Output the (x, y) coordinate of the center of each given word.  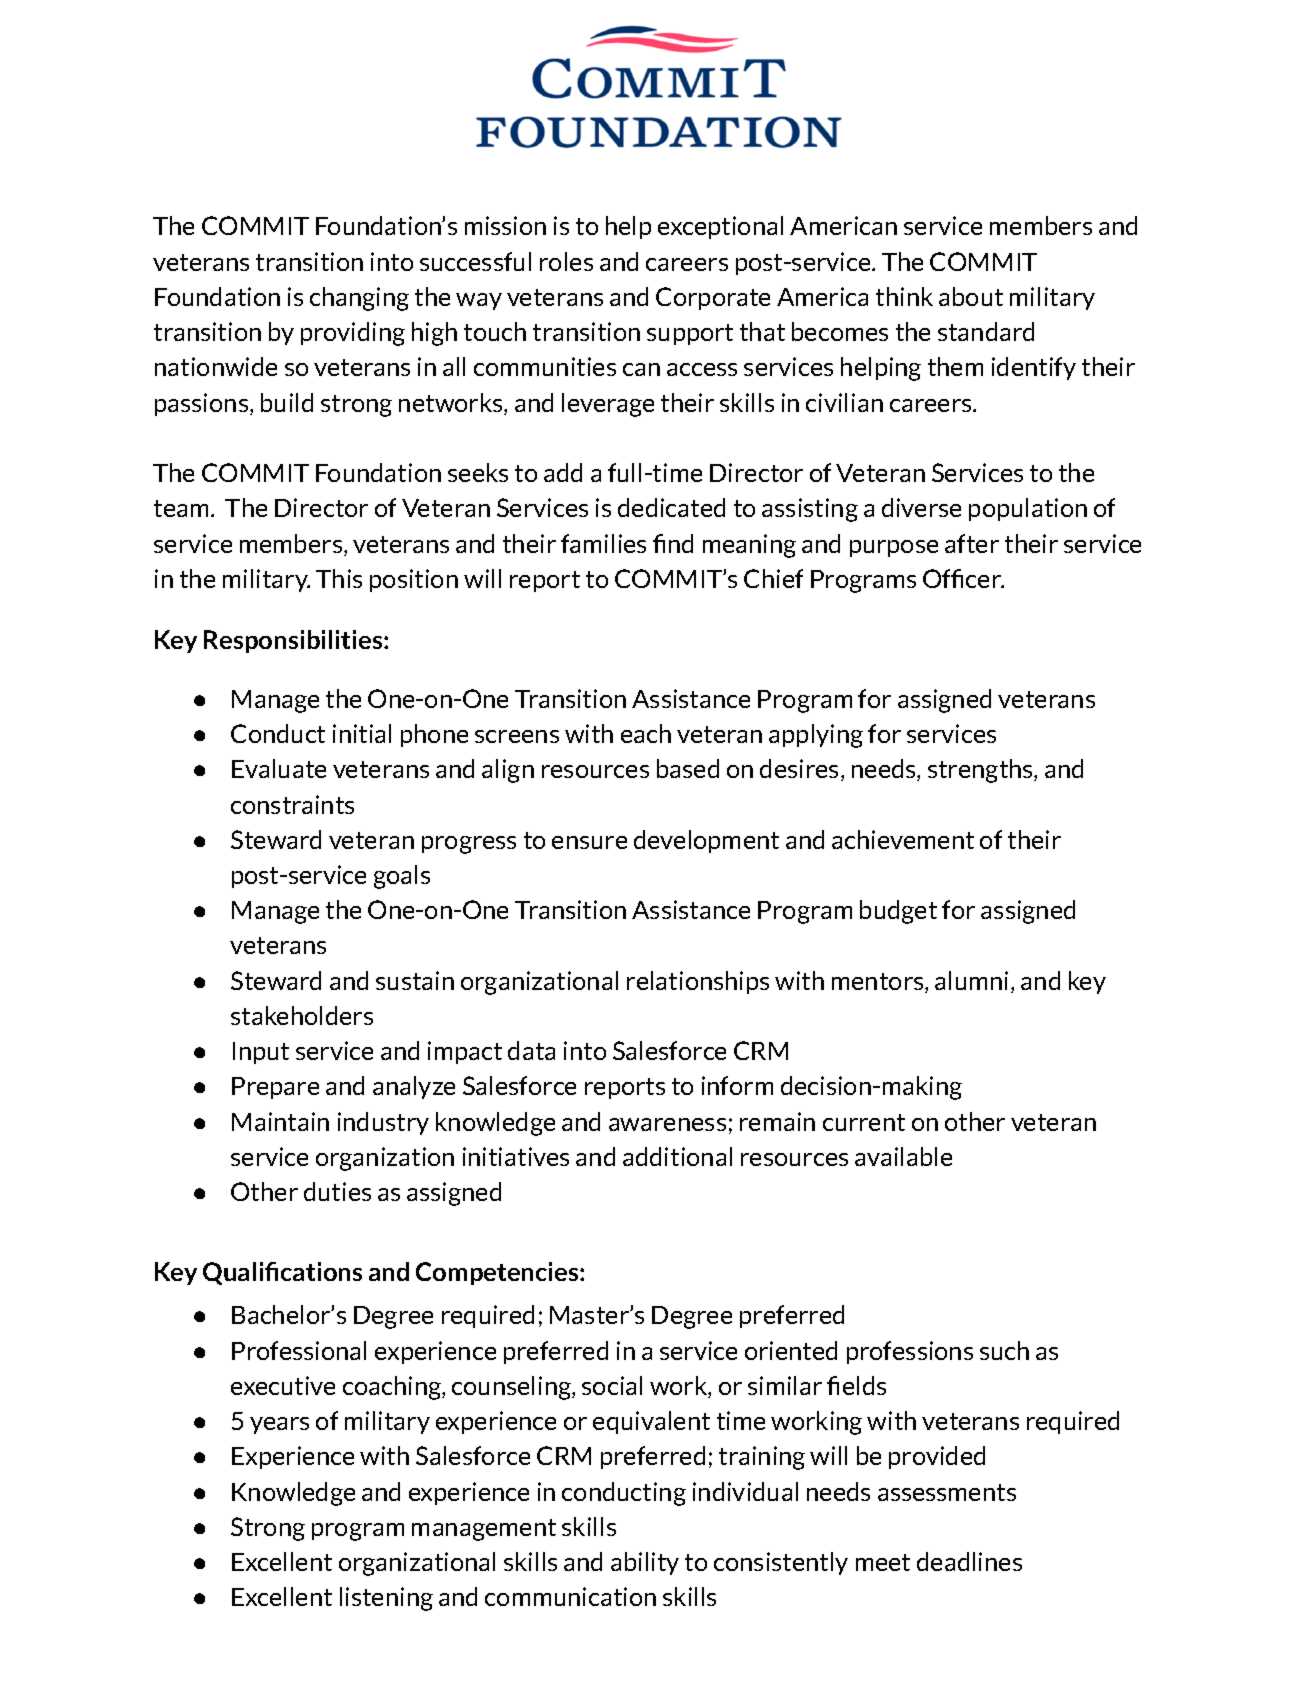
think (904, 296)
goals (402, 877)
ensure (589, 842)
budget (898, 912)
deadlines (969, 1561)
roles (566, 261)
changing (359, 299)
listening (386, 1599)
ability (645, 1563)
